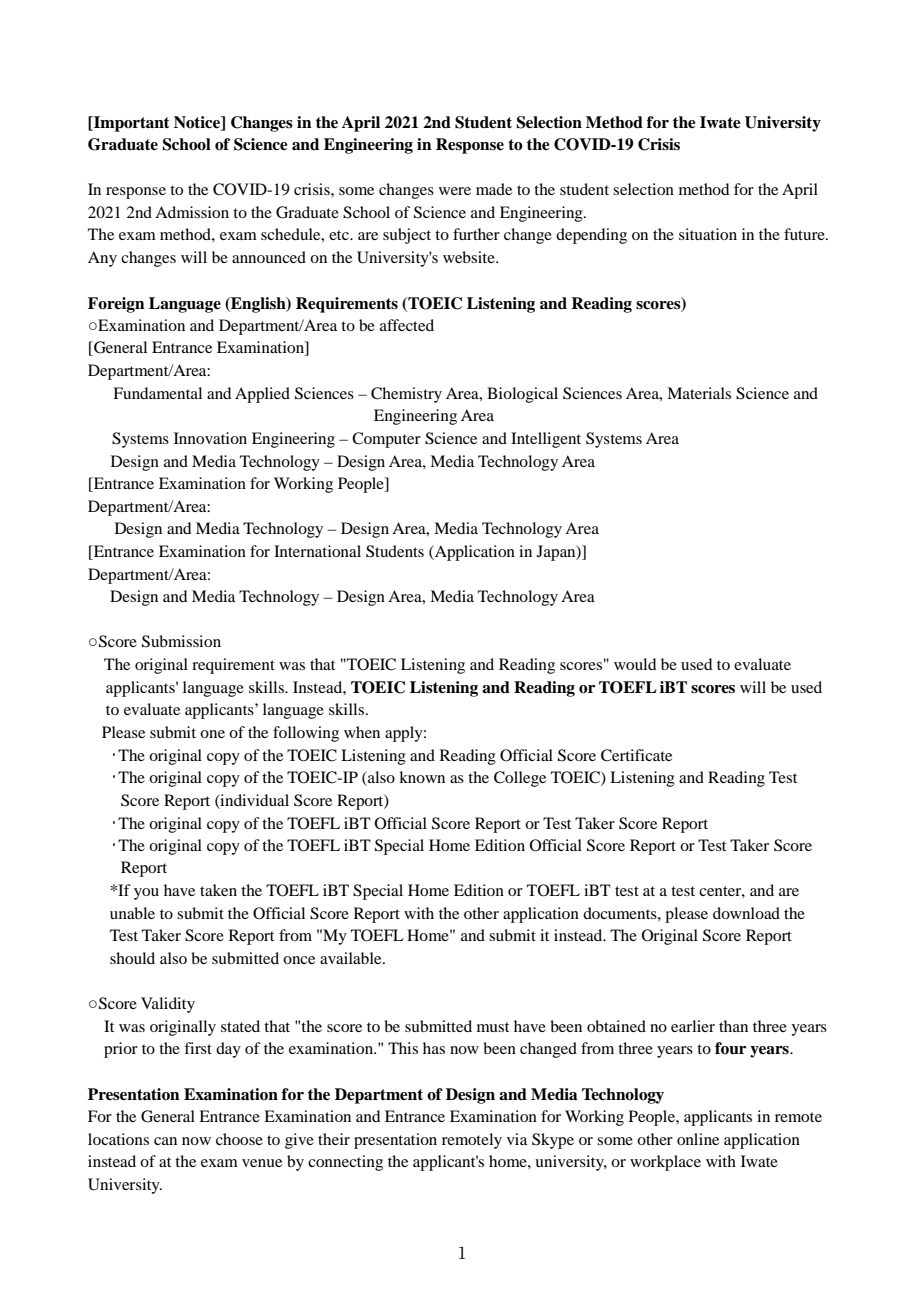 The image size is (924, 1308). Describe the element at coordinates (698, 1139) in the screenshot. I see `online` at that location.
